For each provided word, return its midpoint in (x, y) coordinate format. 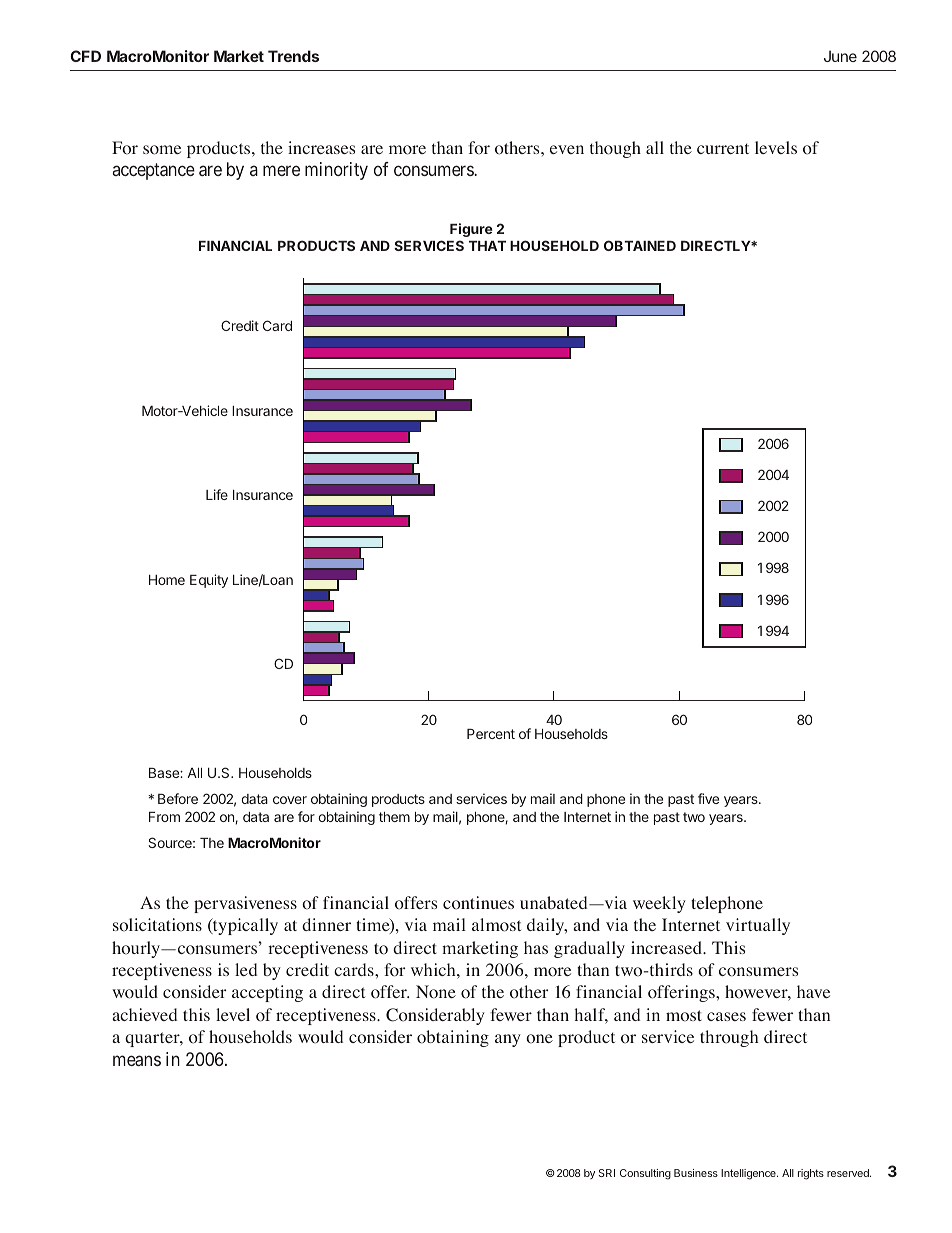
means (137, 1060)
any (508, 1040)
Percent (491, 734)
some (162, 150)
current (723, 148)
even (567, 149)
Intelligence (749, 1174)
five (708, 798)
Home (167, 580)
